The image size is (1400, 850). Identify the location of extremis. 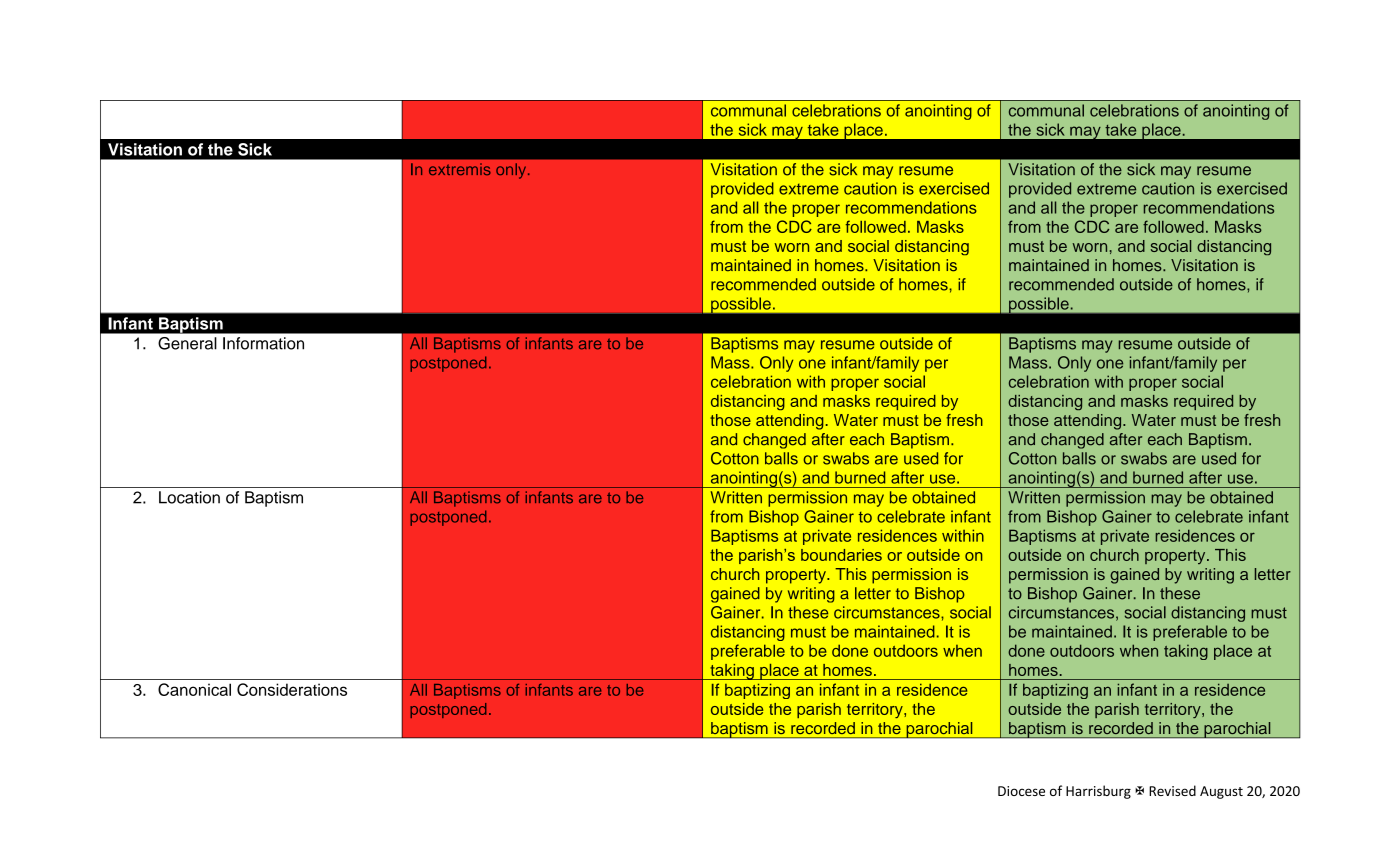
(460, 169).
